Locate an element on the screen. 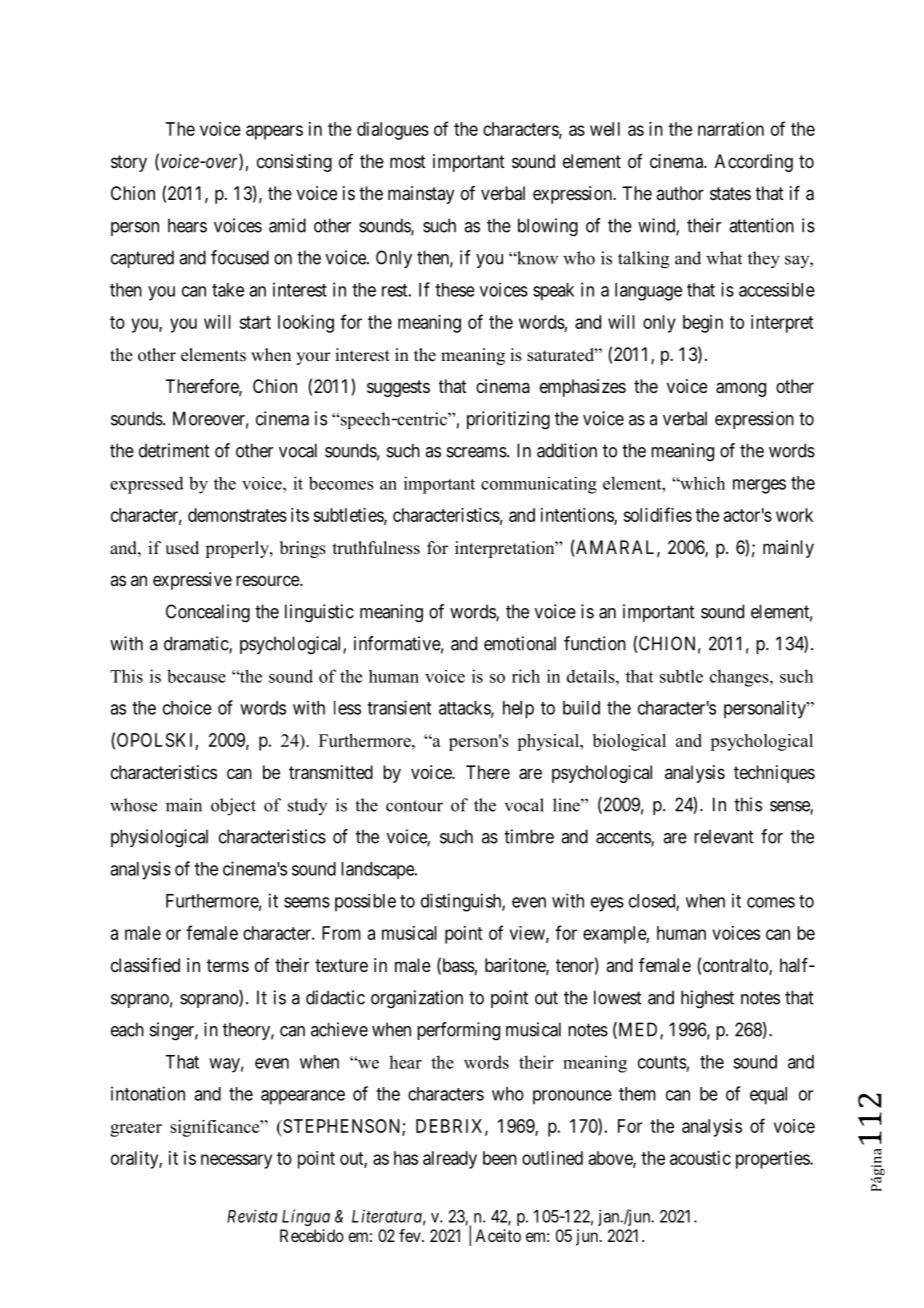  organization is located at coordinates (417, 999).
